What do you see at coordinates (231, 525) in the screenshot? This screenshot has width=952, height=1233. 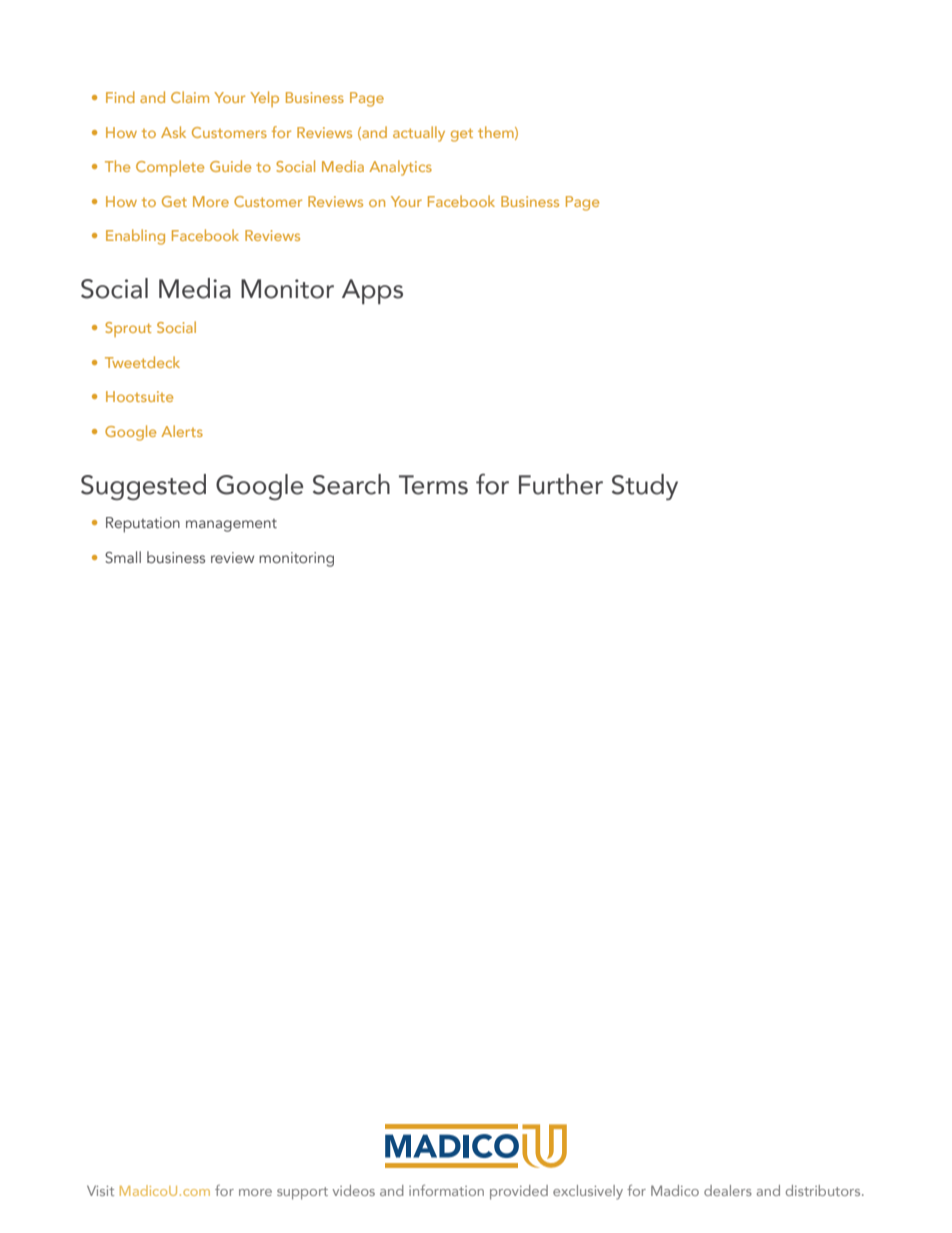 I see `management` at bounding box center [231, 525].
